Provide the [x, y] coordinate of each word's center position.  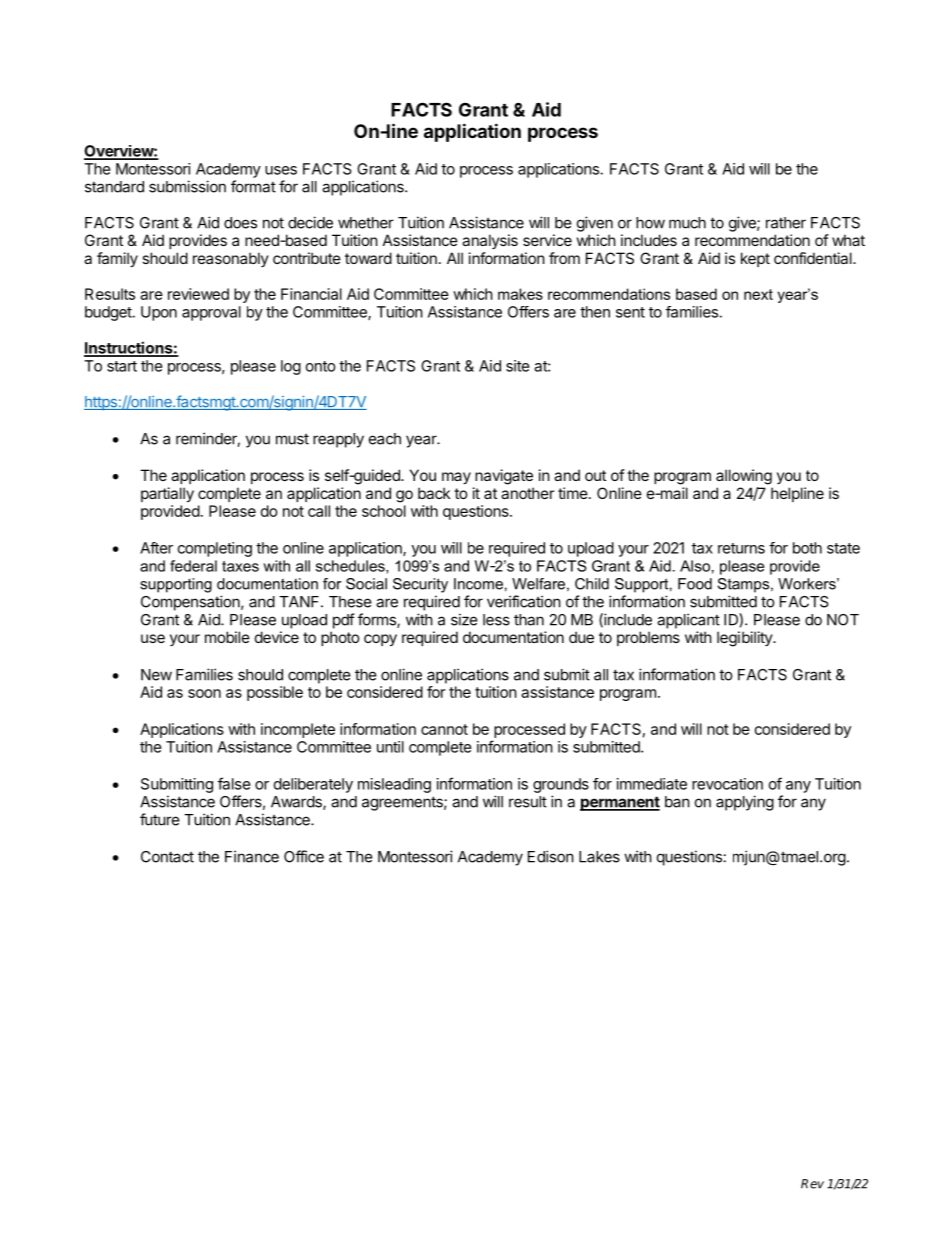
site [518, 366]
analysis [490, 241]
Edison [551, 856]
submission [187, 186]
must [292, 439]
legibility [745, 639]
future [160, 819]
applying [745, 803]
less [496, 620]
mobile [227, 637]
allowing [744, 477]
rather [786, 223]
